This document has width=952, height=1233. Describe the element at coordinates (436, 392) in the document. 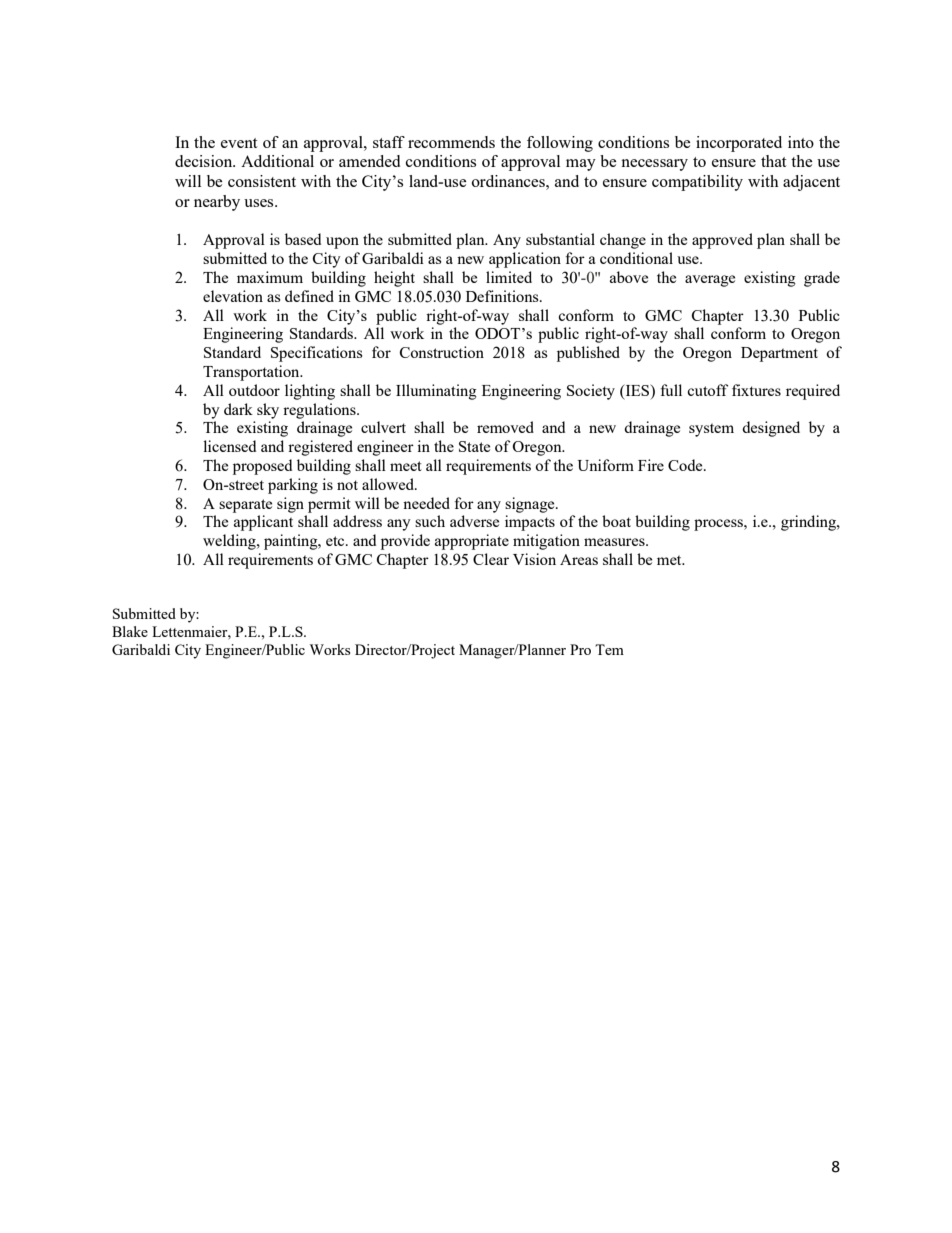

I see `Illuminating` at that location.
